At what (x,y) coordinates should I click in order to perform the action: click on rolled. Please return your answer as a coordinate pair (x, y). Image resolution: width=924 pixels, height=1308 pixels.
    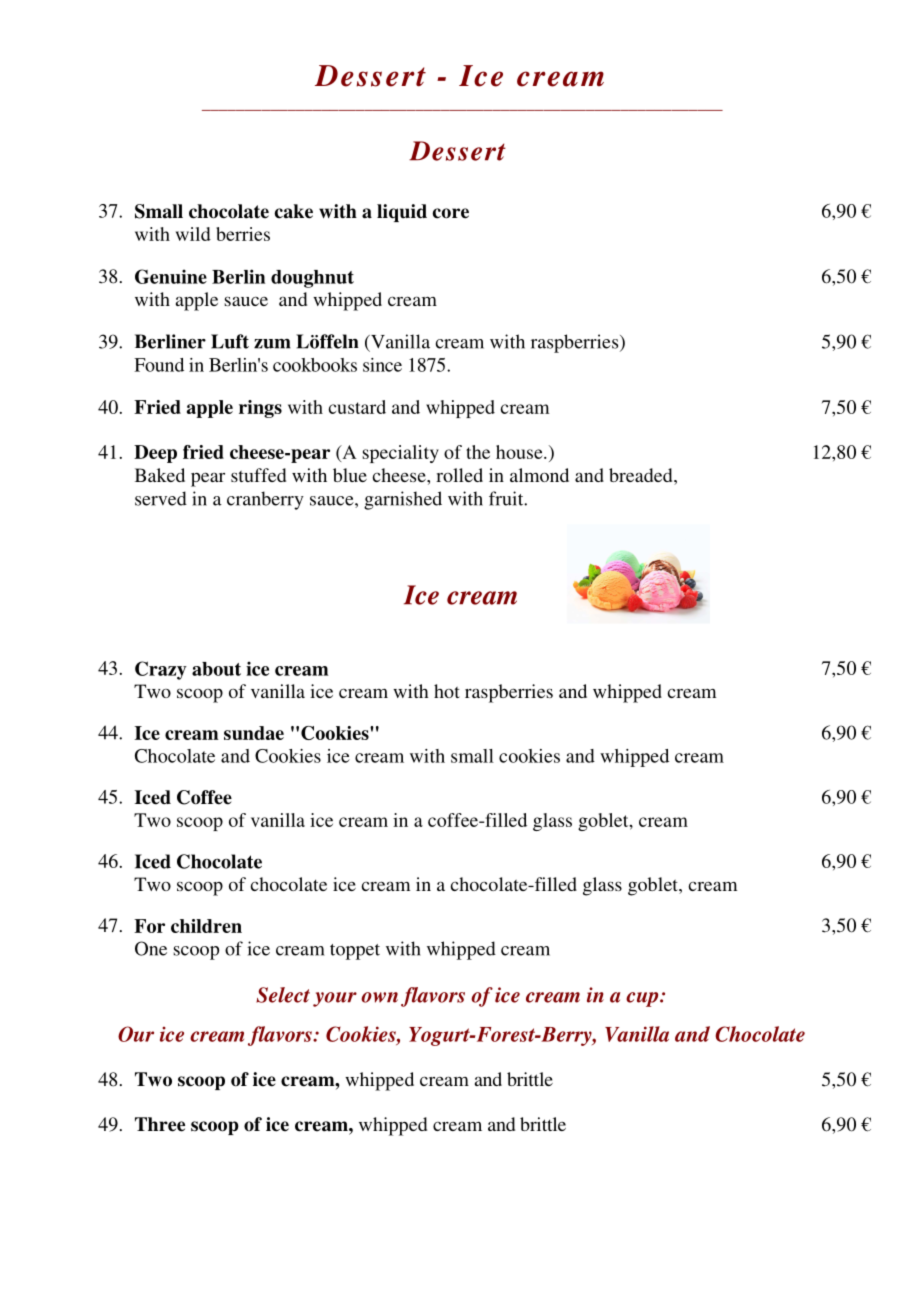
    Looking at the image, I should click on (459, 475).
